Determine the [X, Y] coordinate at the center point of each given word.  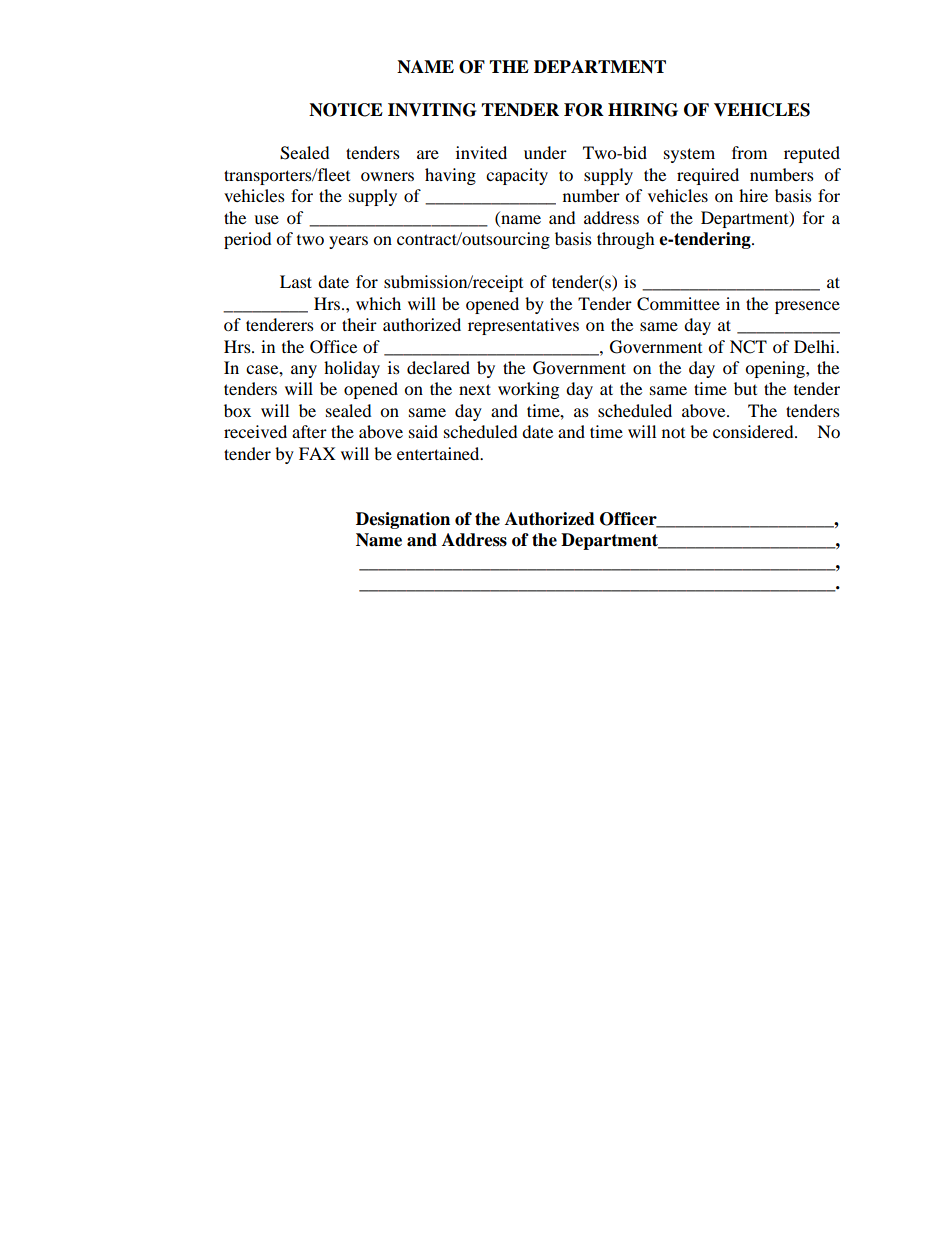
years [348, 242]
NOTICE [346, 110]
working [528, 390]
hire [753, 195]
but [745, 388]
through [626, 240]
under [545, 152]
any [304, 371]
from [749, 152]
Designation [403, 520]
